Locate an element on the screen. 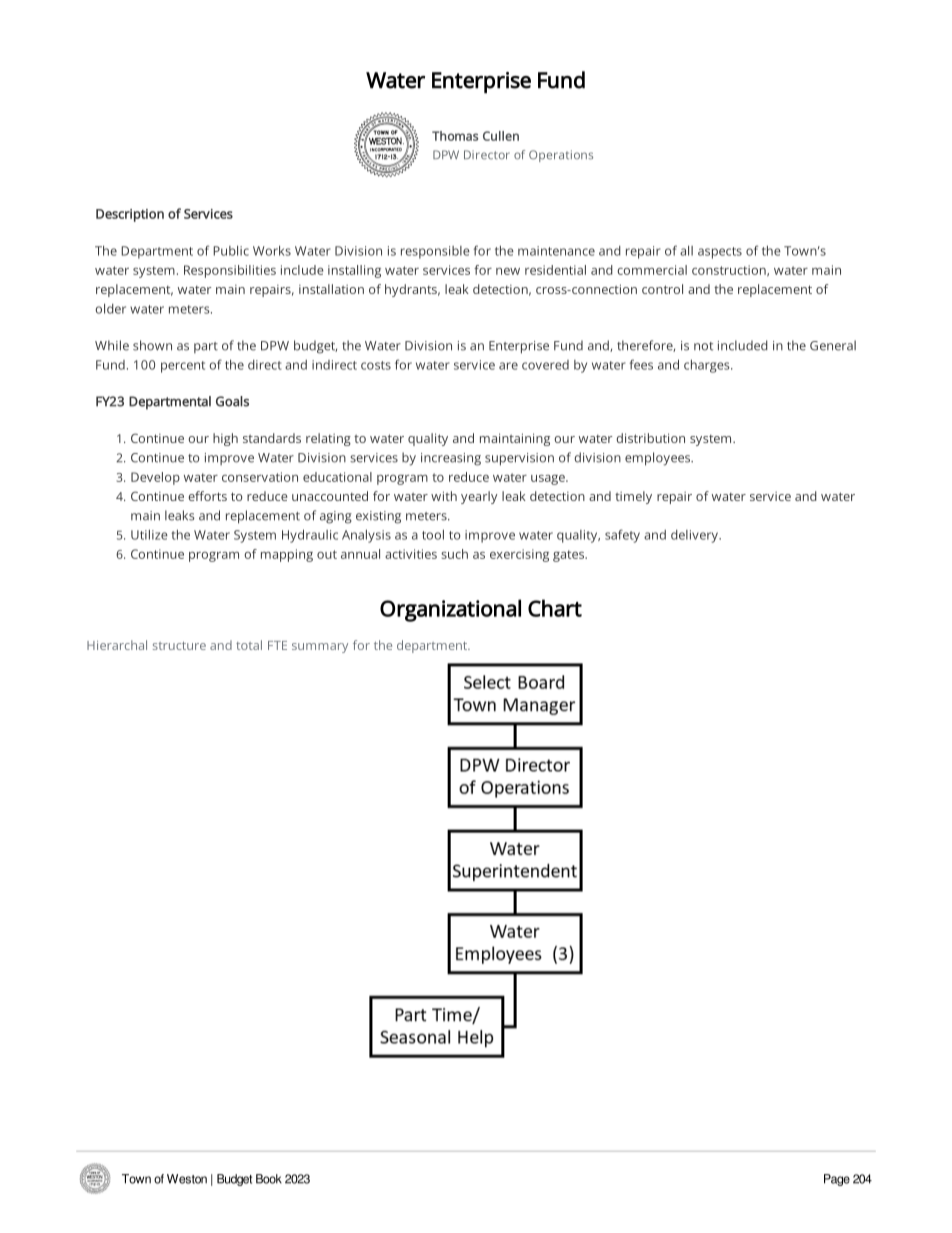 Image resolution: width=952 pixels, height=1233 pixels. Thomas is located at coordinates (455, 136).
